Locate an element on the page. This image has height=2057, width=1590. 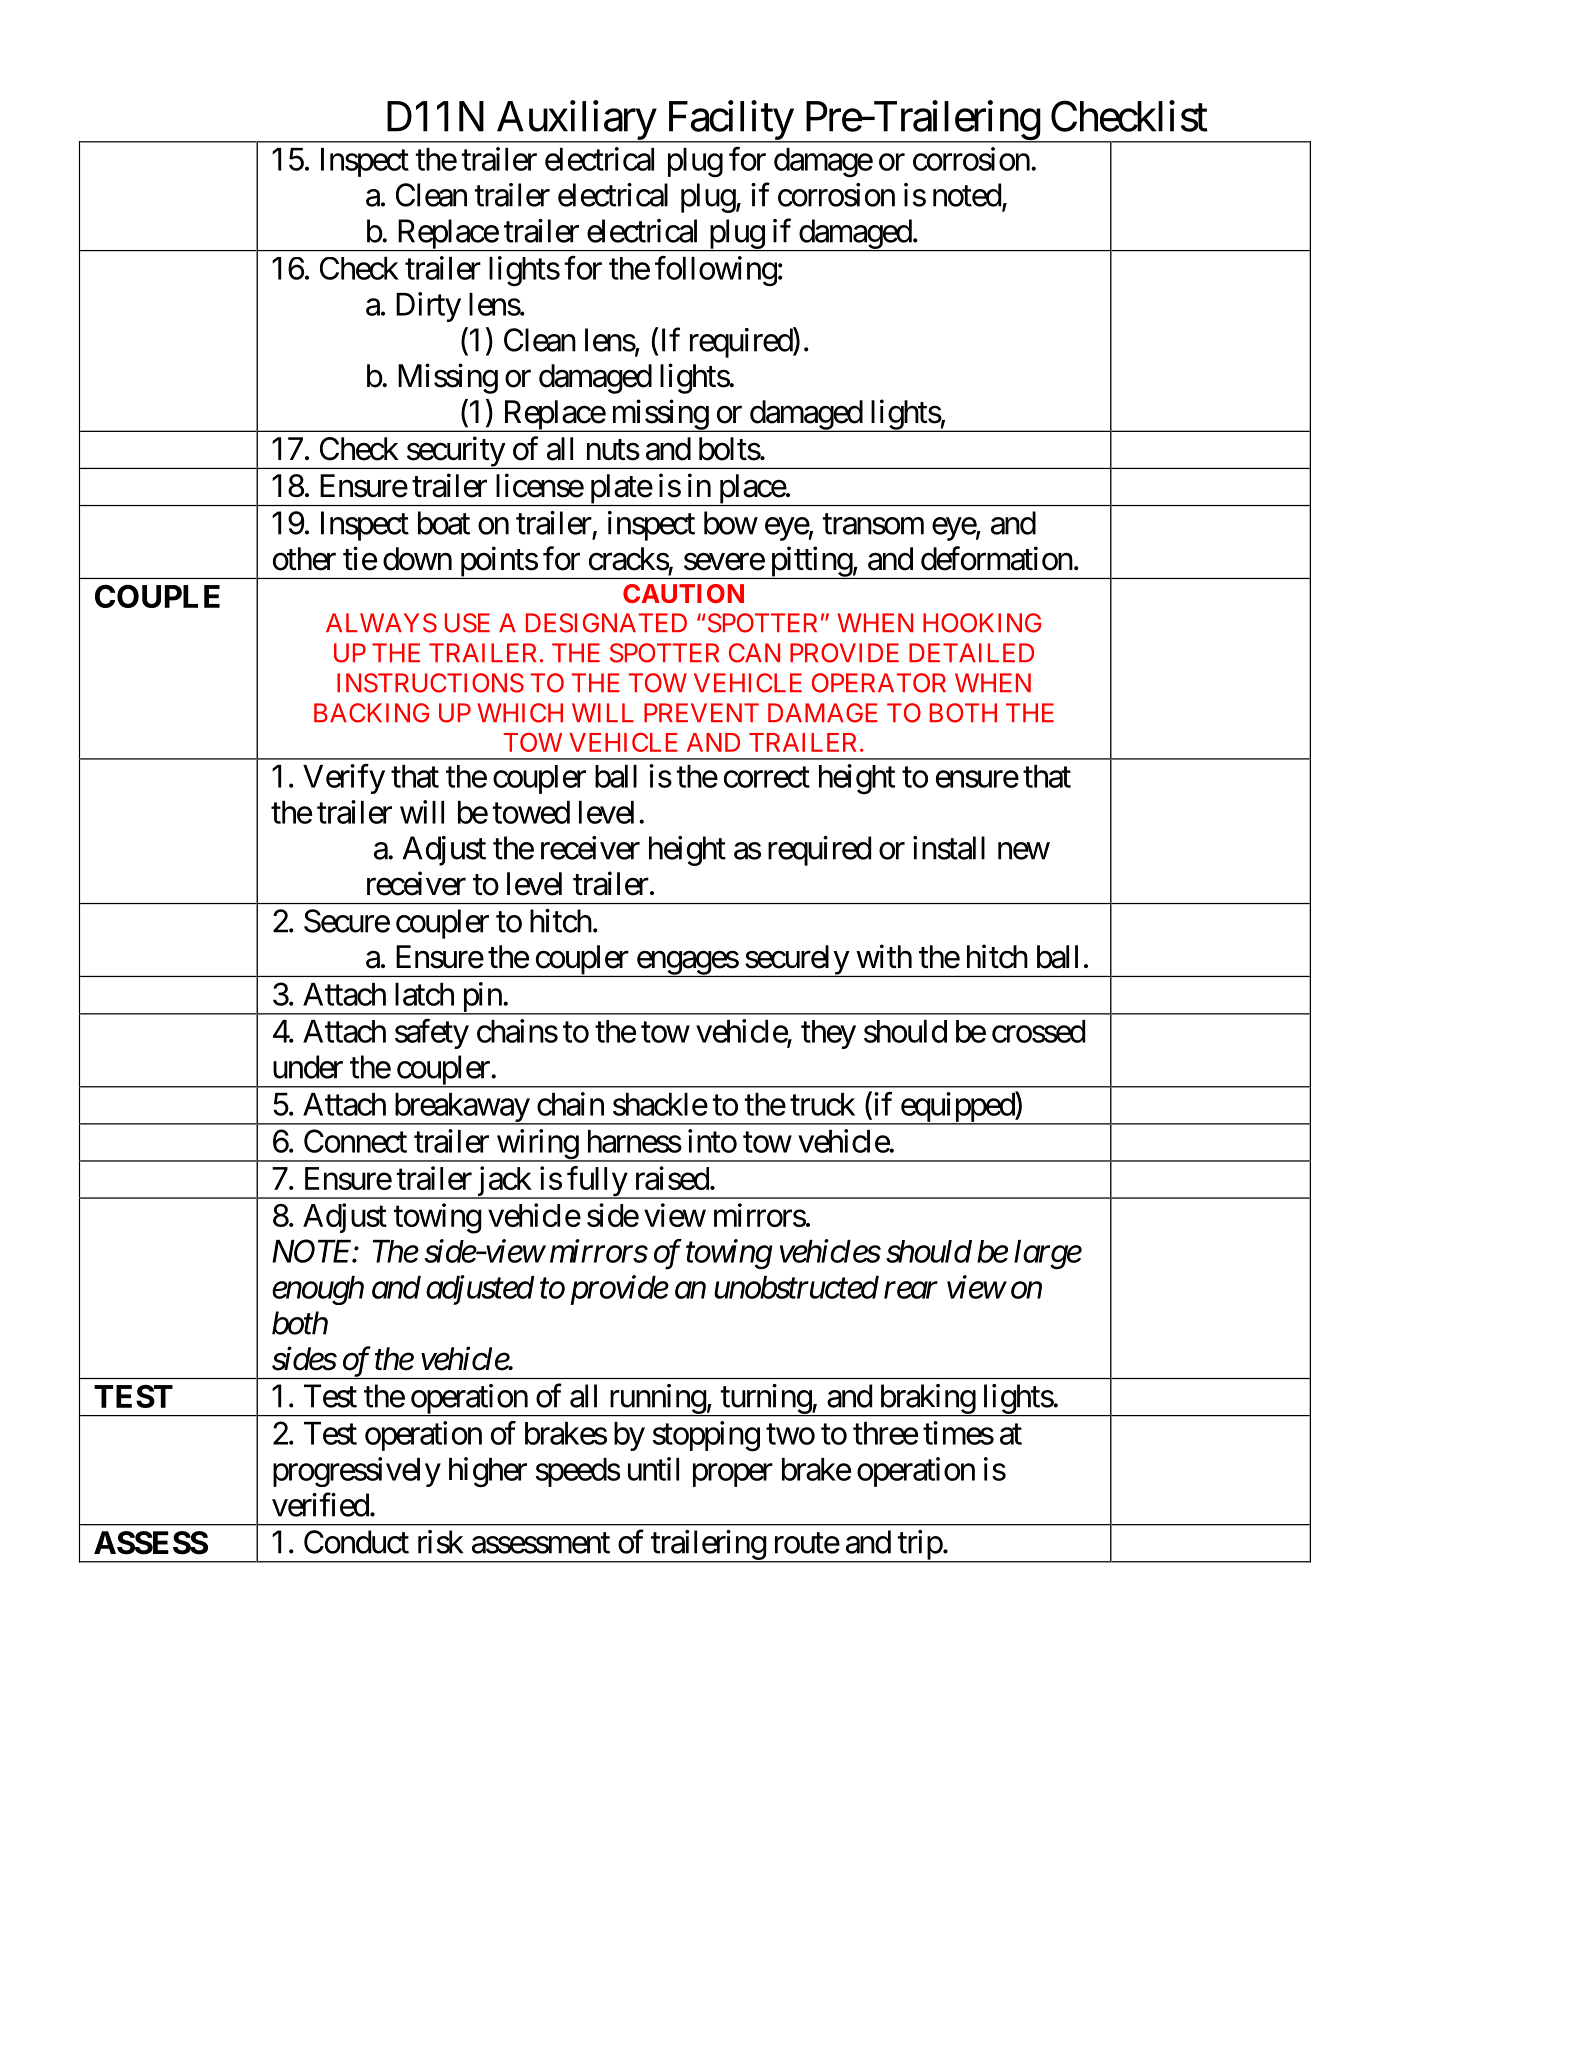
Dirty is located at coordinates (428, 307).
